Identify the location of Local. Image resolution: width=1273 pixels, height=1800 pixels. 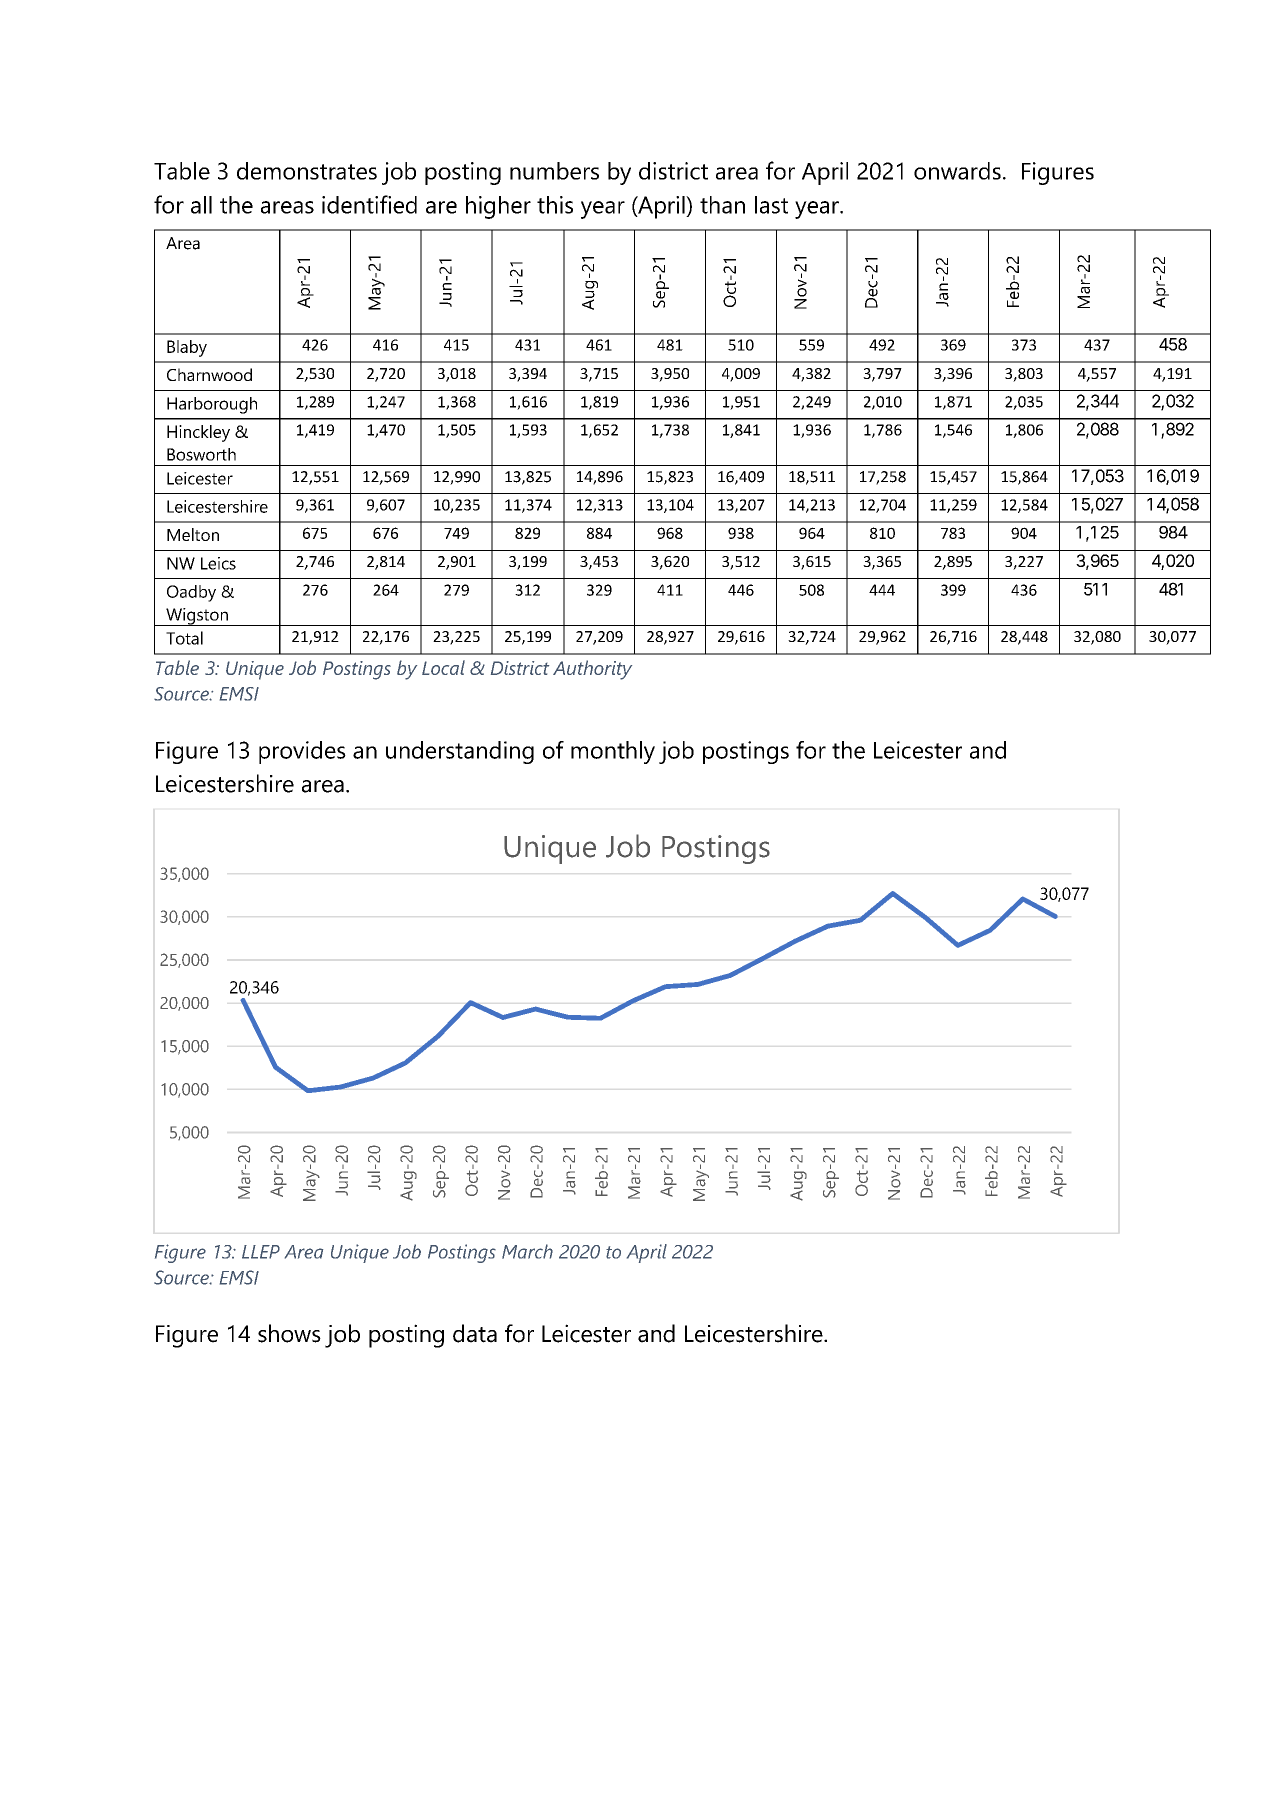
(443, 667).
